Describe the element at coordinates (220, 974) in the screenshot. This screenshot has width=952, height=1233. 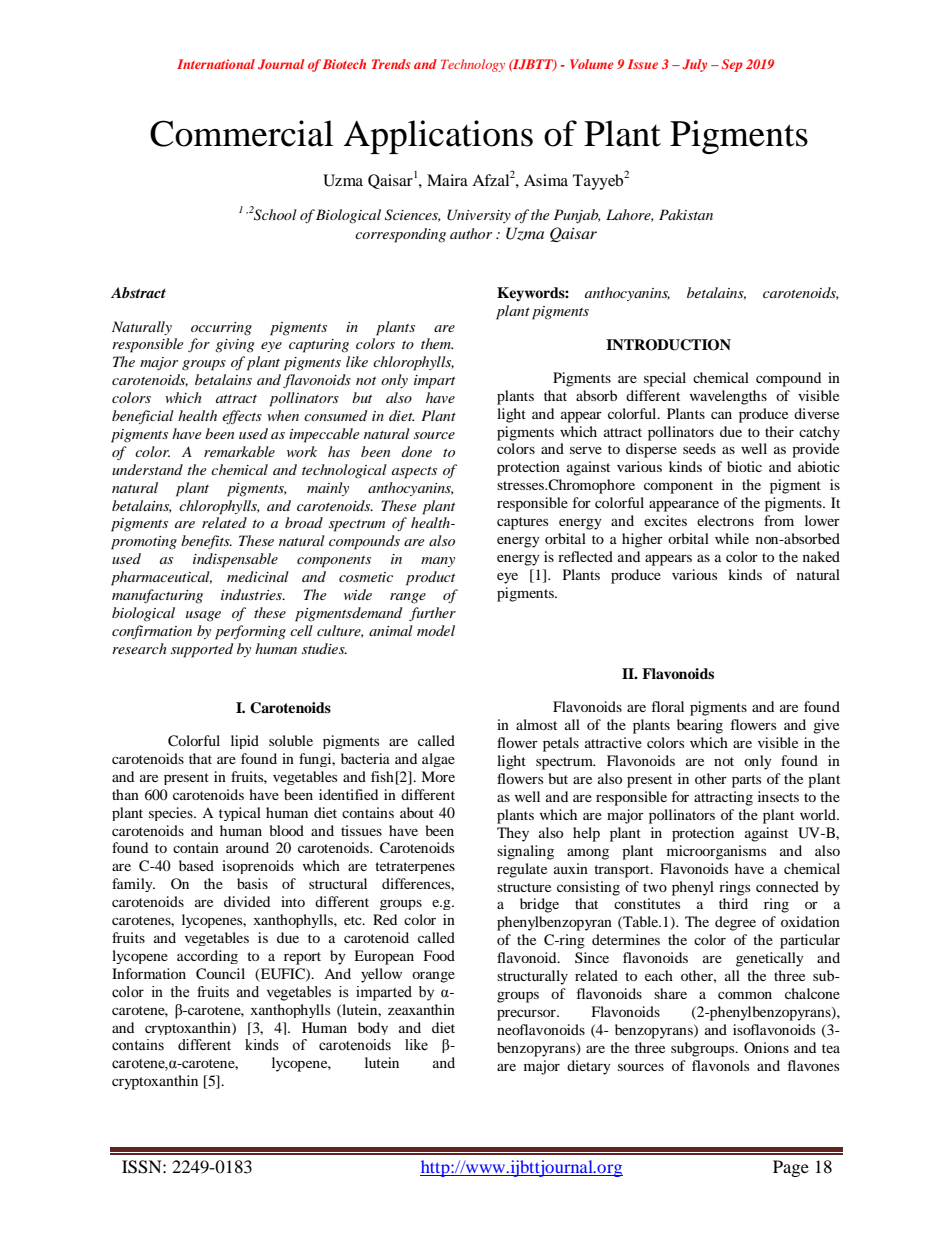
I see `Council` at that location.
